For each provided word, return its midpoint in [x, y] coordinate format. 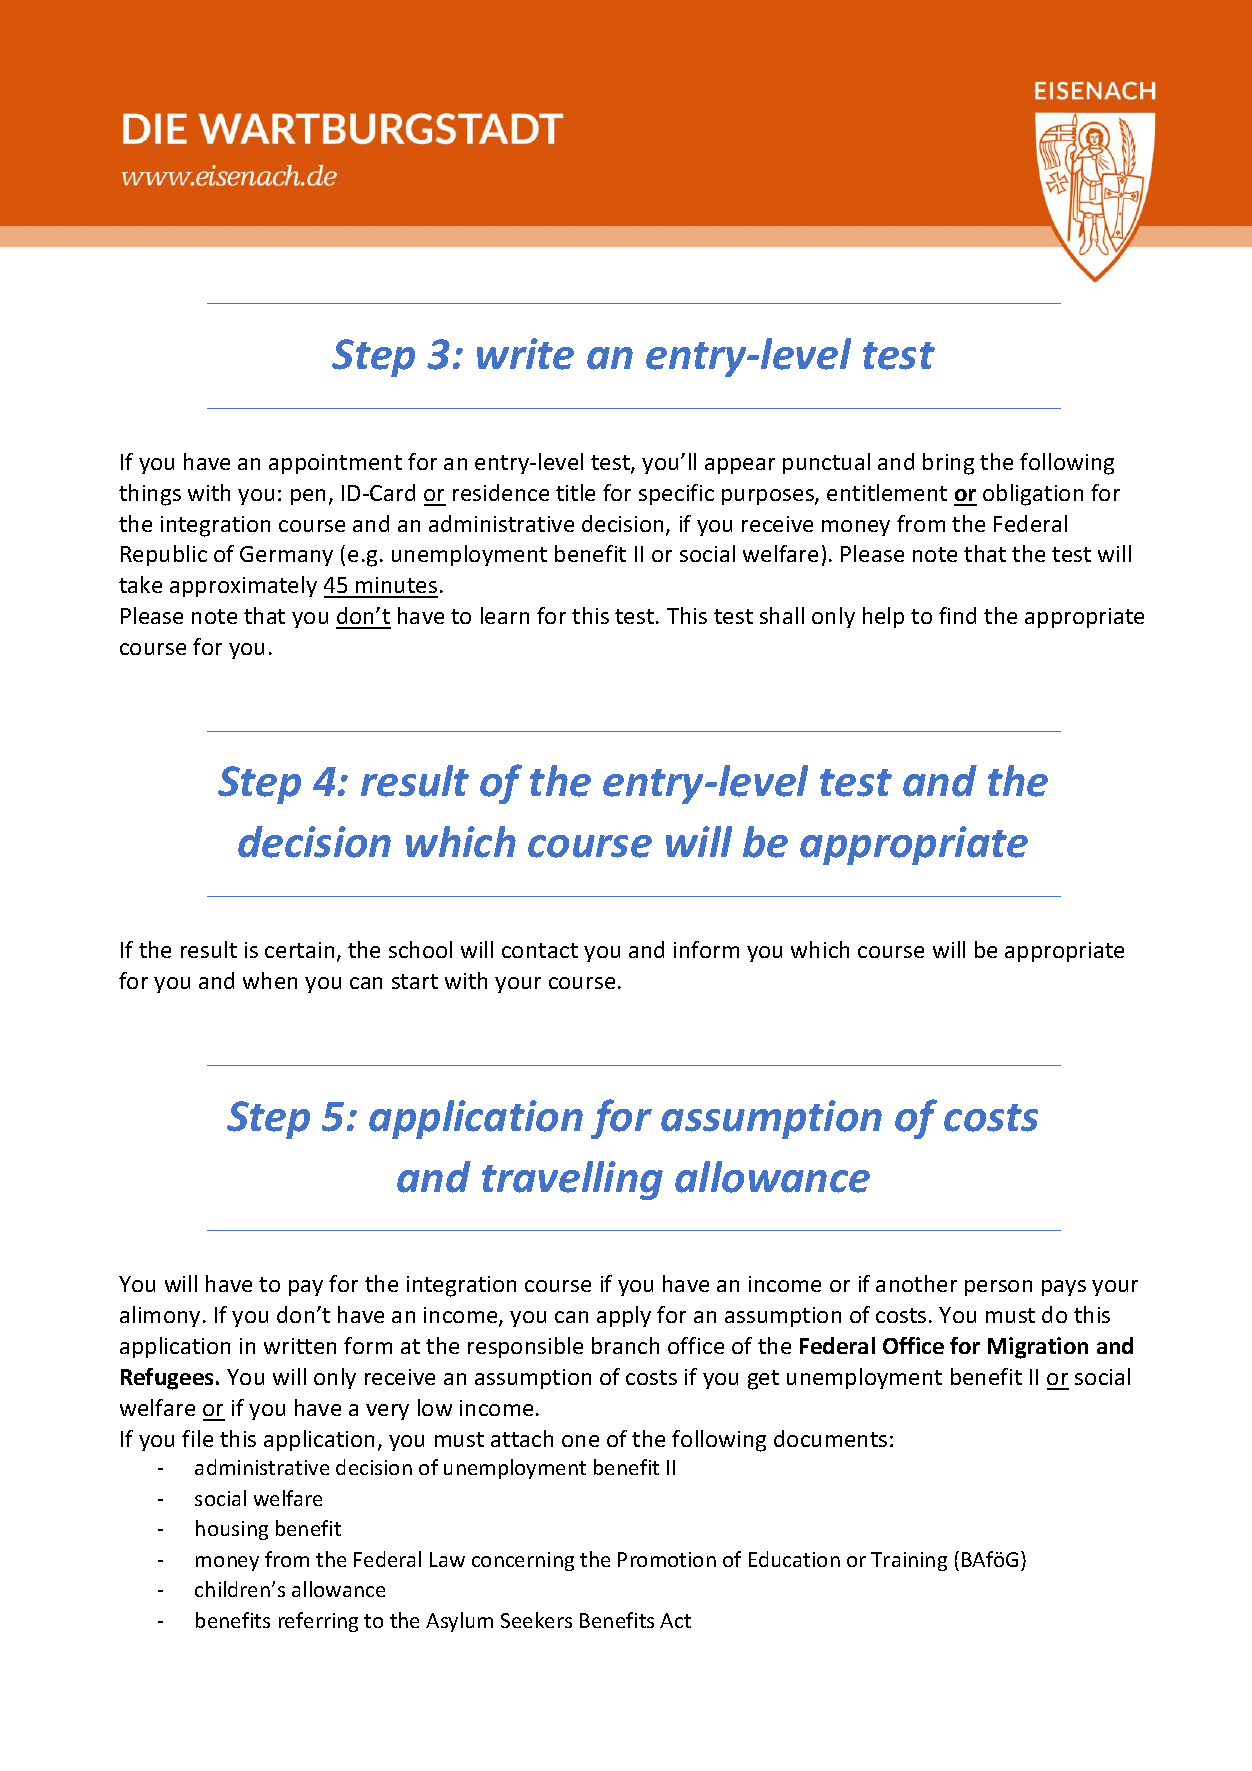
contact [540, 950]
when [270, 980]
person [998, 1288]
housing [232, 1530]
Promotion [667, 1559]
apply [624, 1316]
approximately [243, 586]
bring [948, 464]
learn [505, 615]
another [916, 1283]
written [300, 1346]
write [525, 354]
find [957, 615]
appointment [335, 464]
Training [909, 1561]
